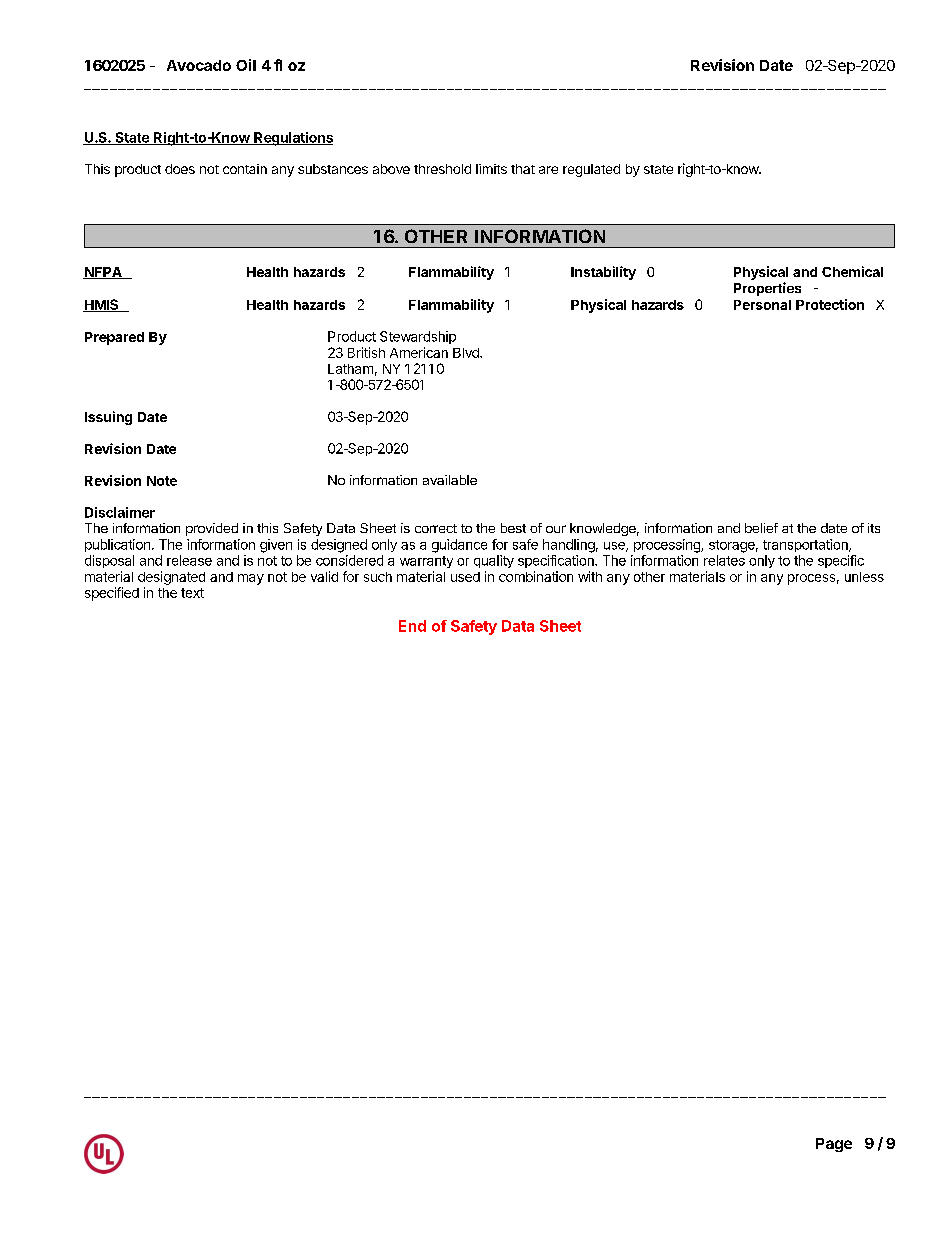 Image resolution: width=952 pixels, height=1233 pixels. Describe the element at coordinates (864, 577) in the document. I see `unless` at that location.
